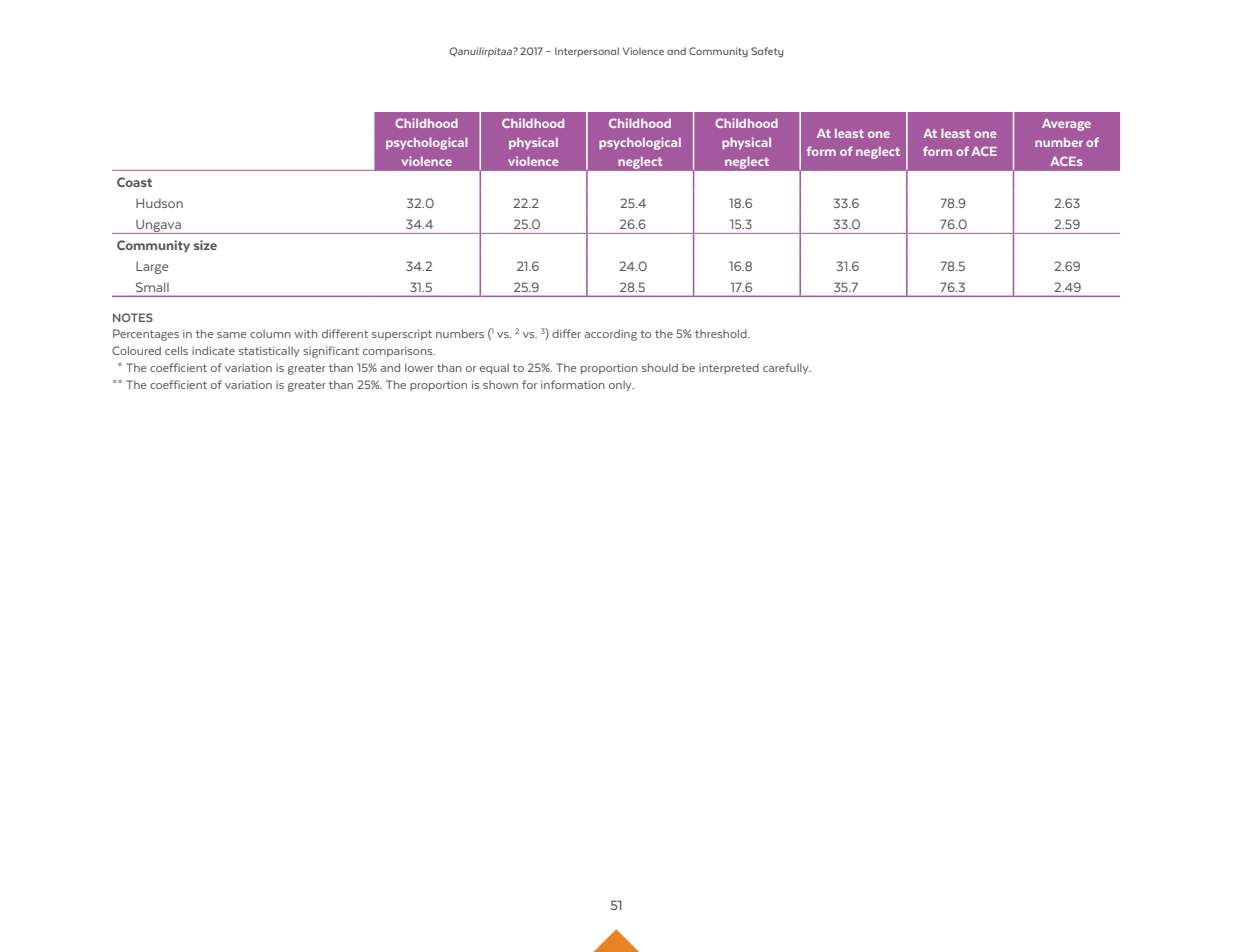 This image has width=1233, height=952. What do you see at coordinates (587, 52) in the image?
I see `Interpersonal` at bounding box center [587, 52].
